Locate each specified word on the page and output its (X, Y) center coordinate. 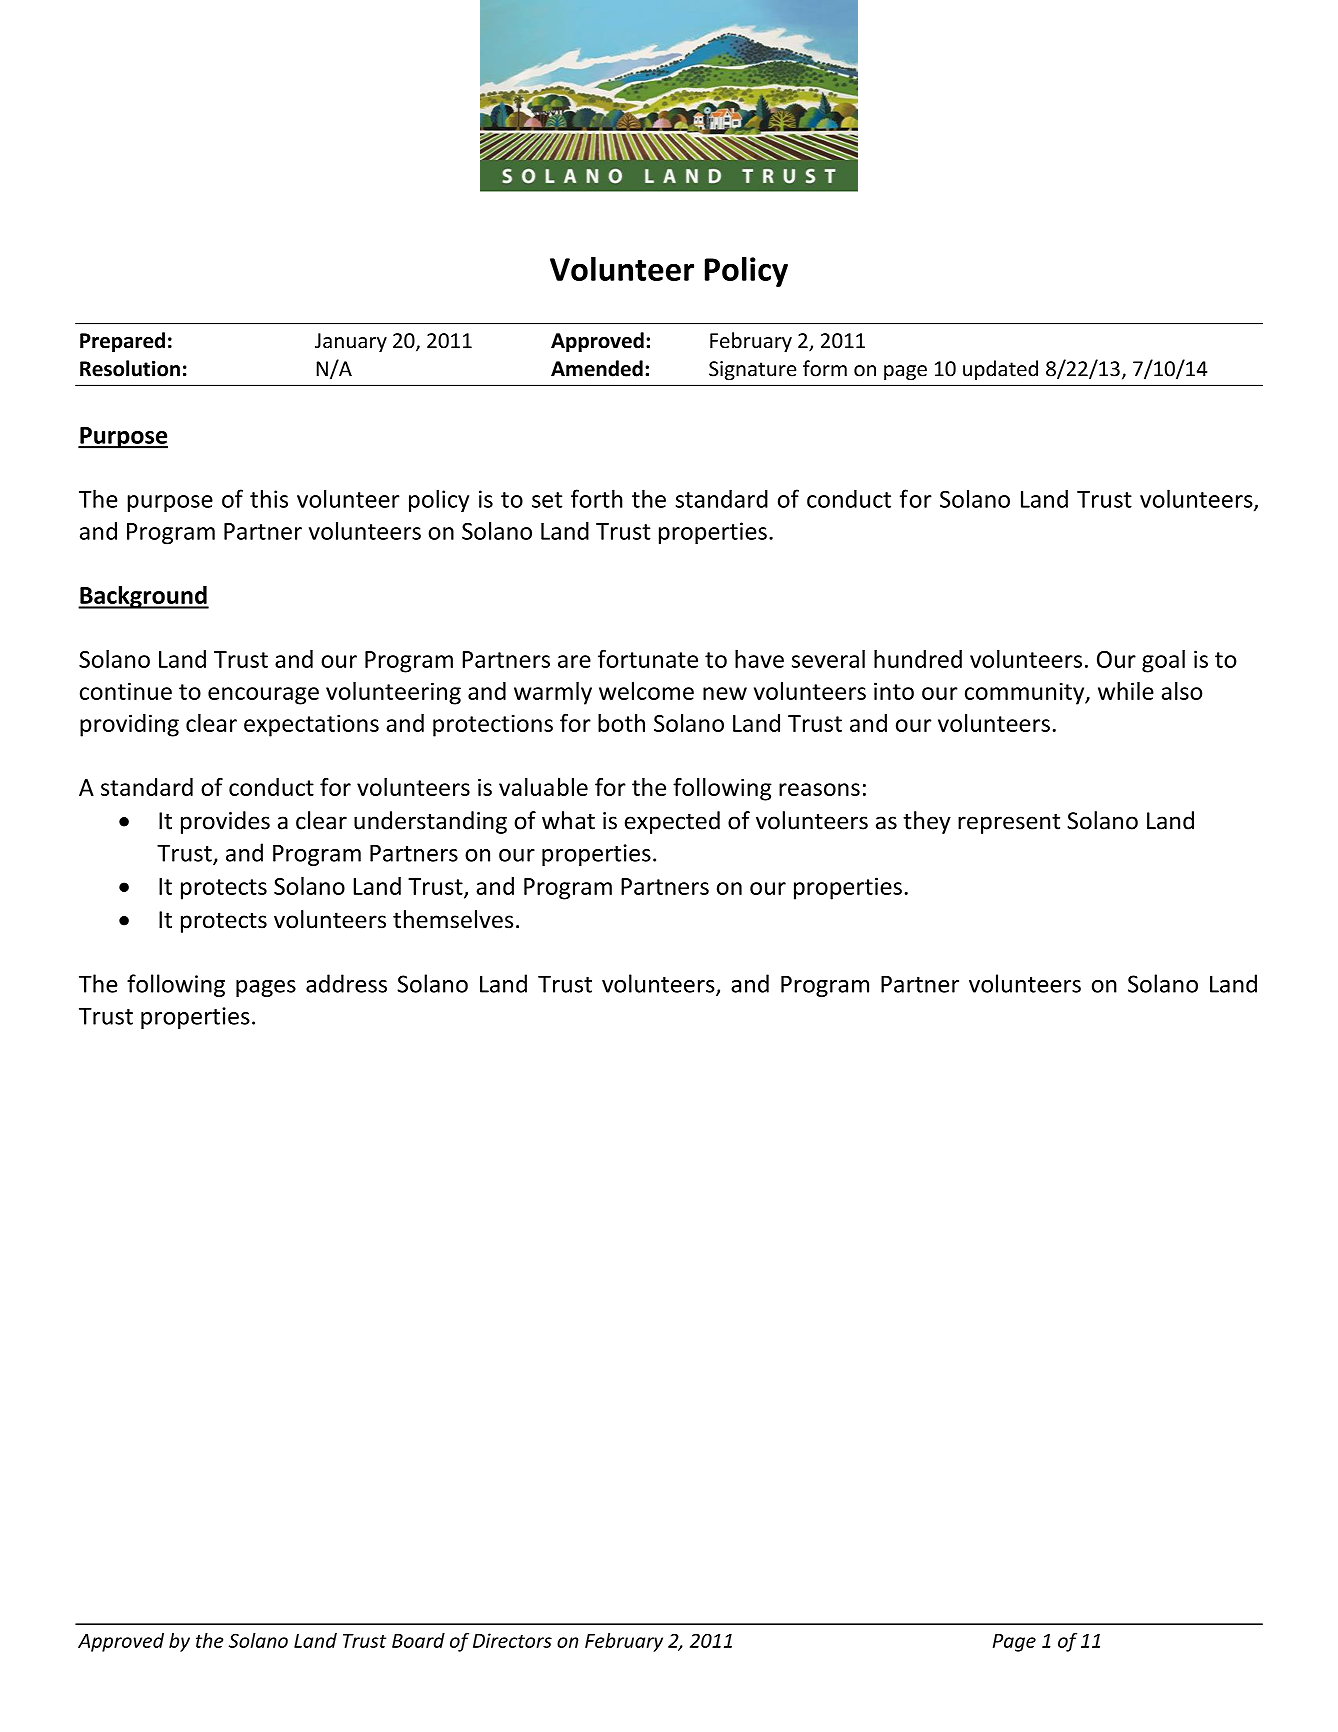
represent (1009, 823)
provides (225, 822)
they (927, 822)
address (346, 983)
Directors (512, 1640)
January (351, 342)
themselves (453, 919)
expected (672, 822)
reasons (819, 789)
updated (1000, 370)
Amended (597, 368)
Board (418, 1640)
